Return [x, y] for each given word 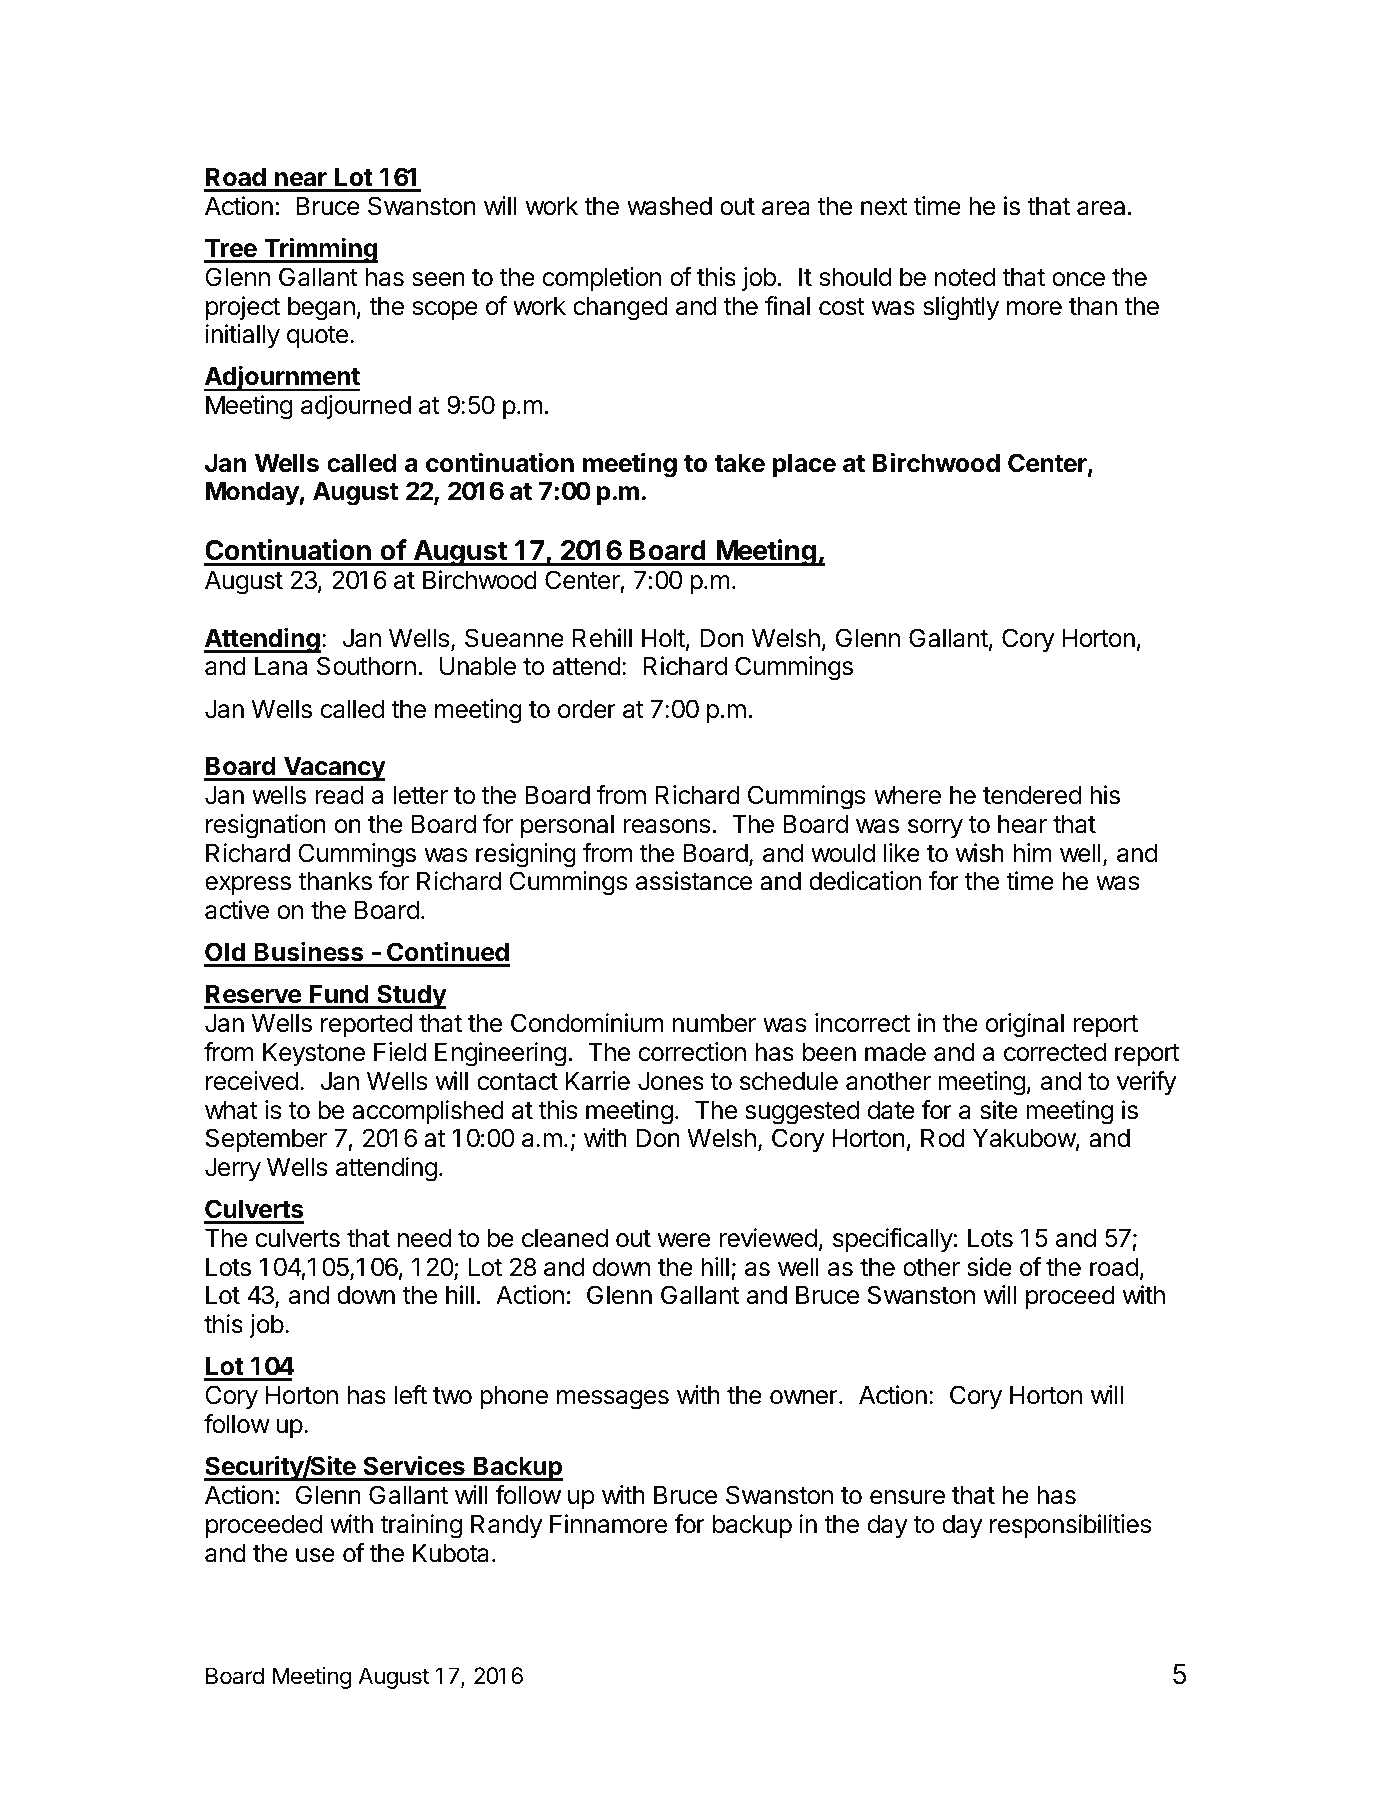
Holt [663, 638]
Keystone [314, 1054]
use [315, 1555]
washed [669, 206]
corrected [1055, 1052]
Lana [281, 666]
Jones [671, 1081]
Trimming [320, 250]
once [1078, 279]
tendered [1032, 795]
